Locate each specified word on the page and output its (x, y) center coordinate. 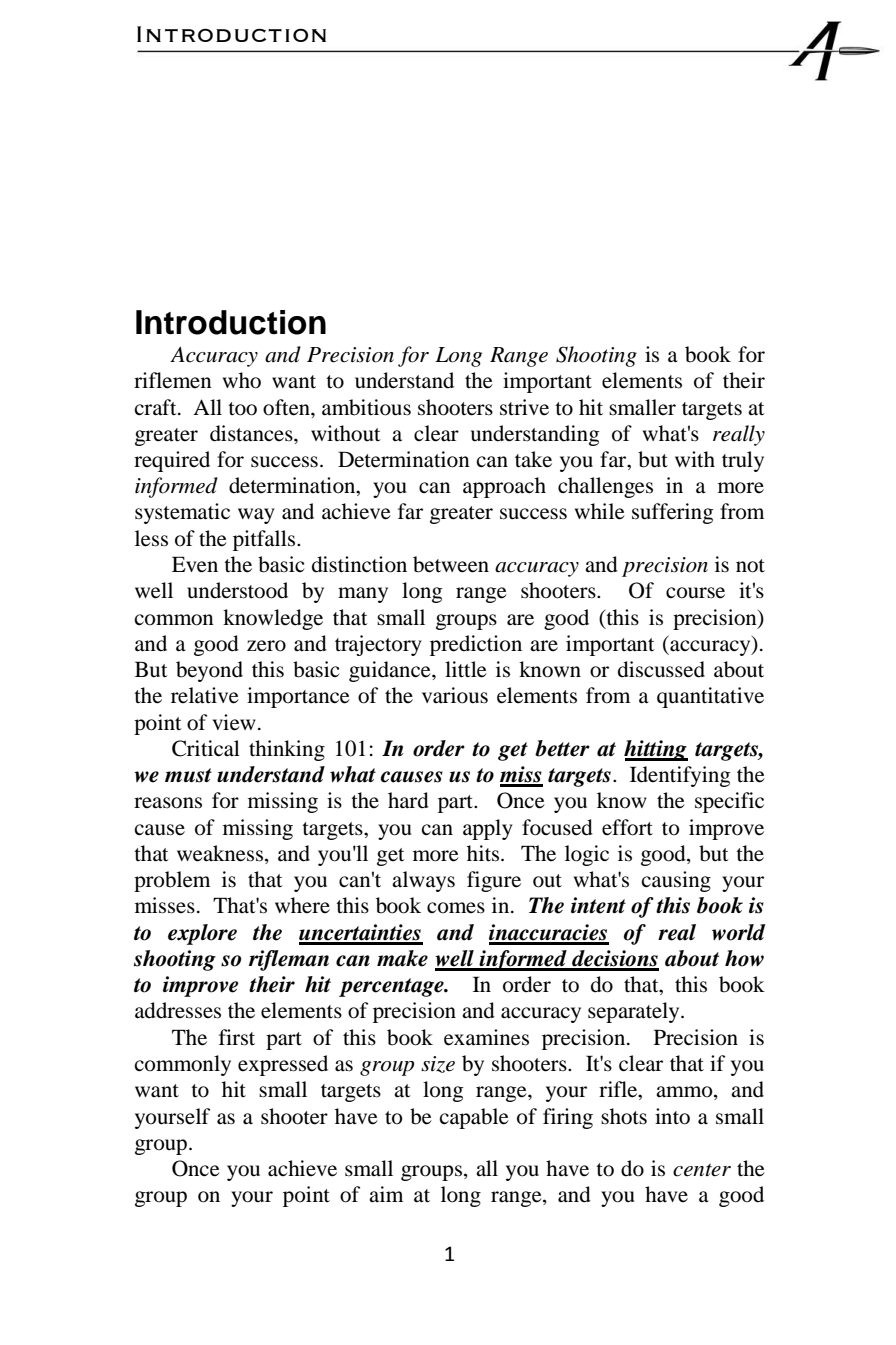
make (402, 958)
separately (635, 1012)
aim (386, 1194)
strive (524, 407)
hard (408, 800)
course (695, 593)
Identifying (680, 776)
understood (237, 590)
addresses (178, 1010)
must (188, 775)
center (702, 1170)
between (451, 564)
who (242, 380)
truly (743, 461)
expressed (283, 1065)
